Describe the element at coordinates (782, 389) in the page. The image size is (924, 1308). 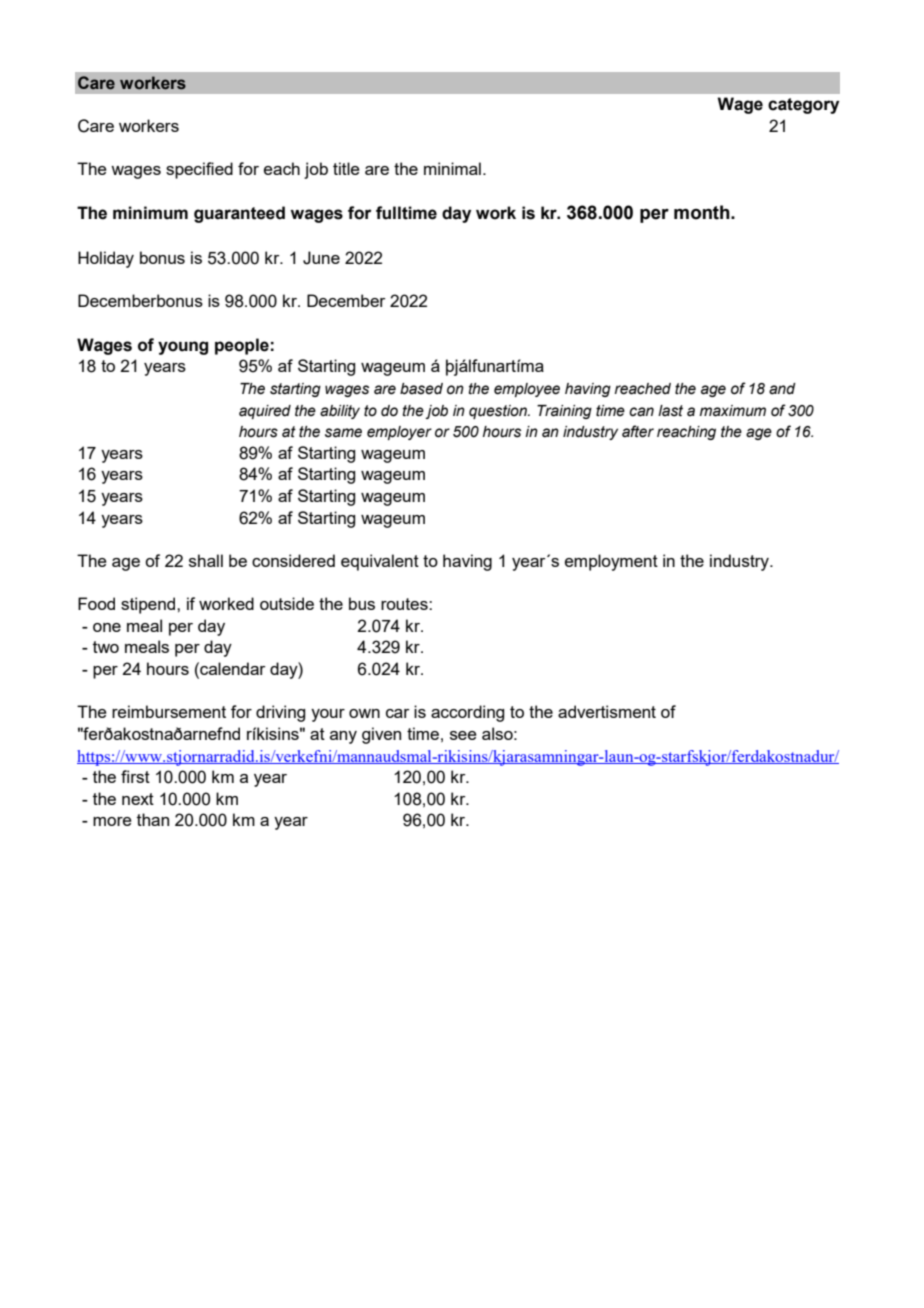
I see `and` at that location.
